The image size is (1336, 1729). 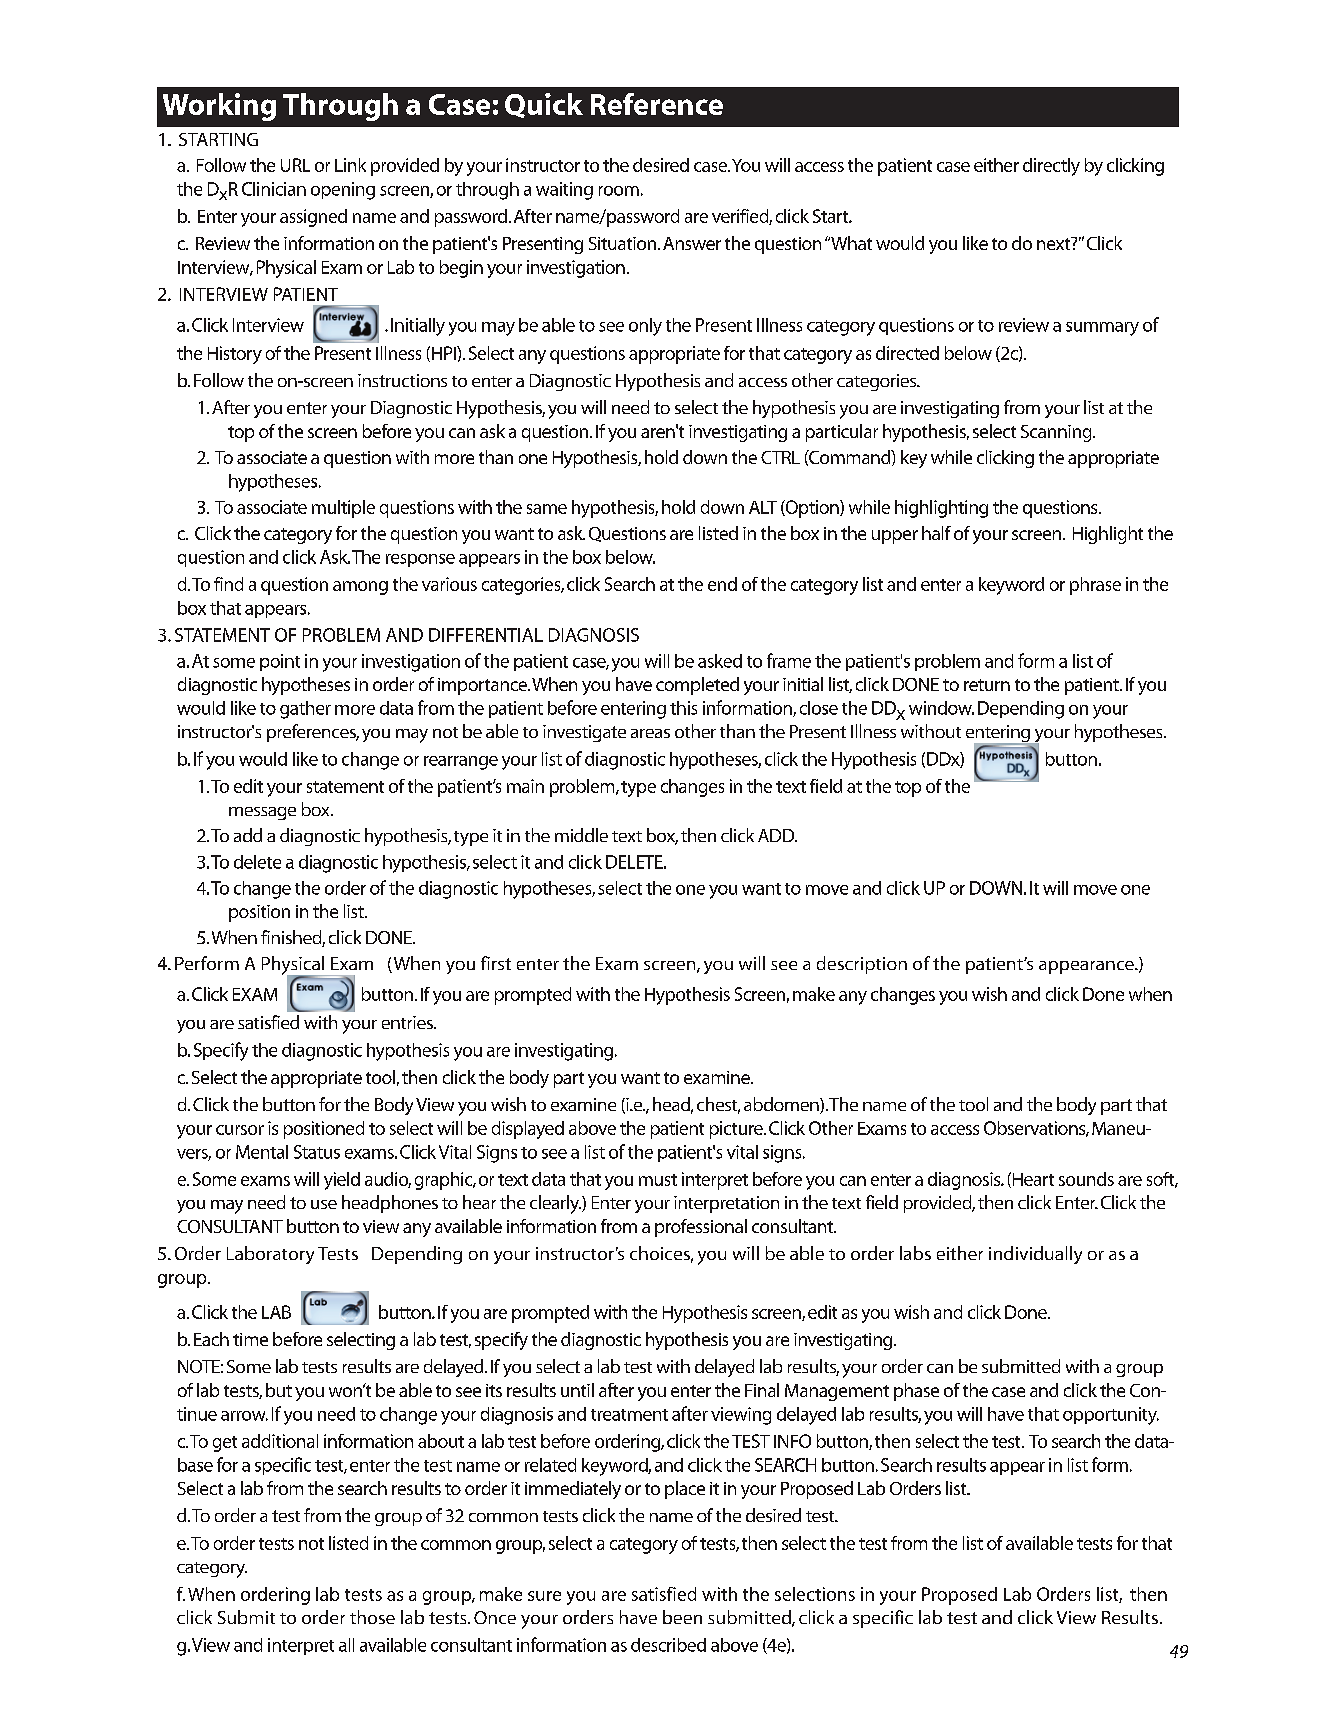 What do you see at coordinates (262, 813) in the screenshot?
I see `message` at bounding box center [262, 813].
